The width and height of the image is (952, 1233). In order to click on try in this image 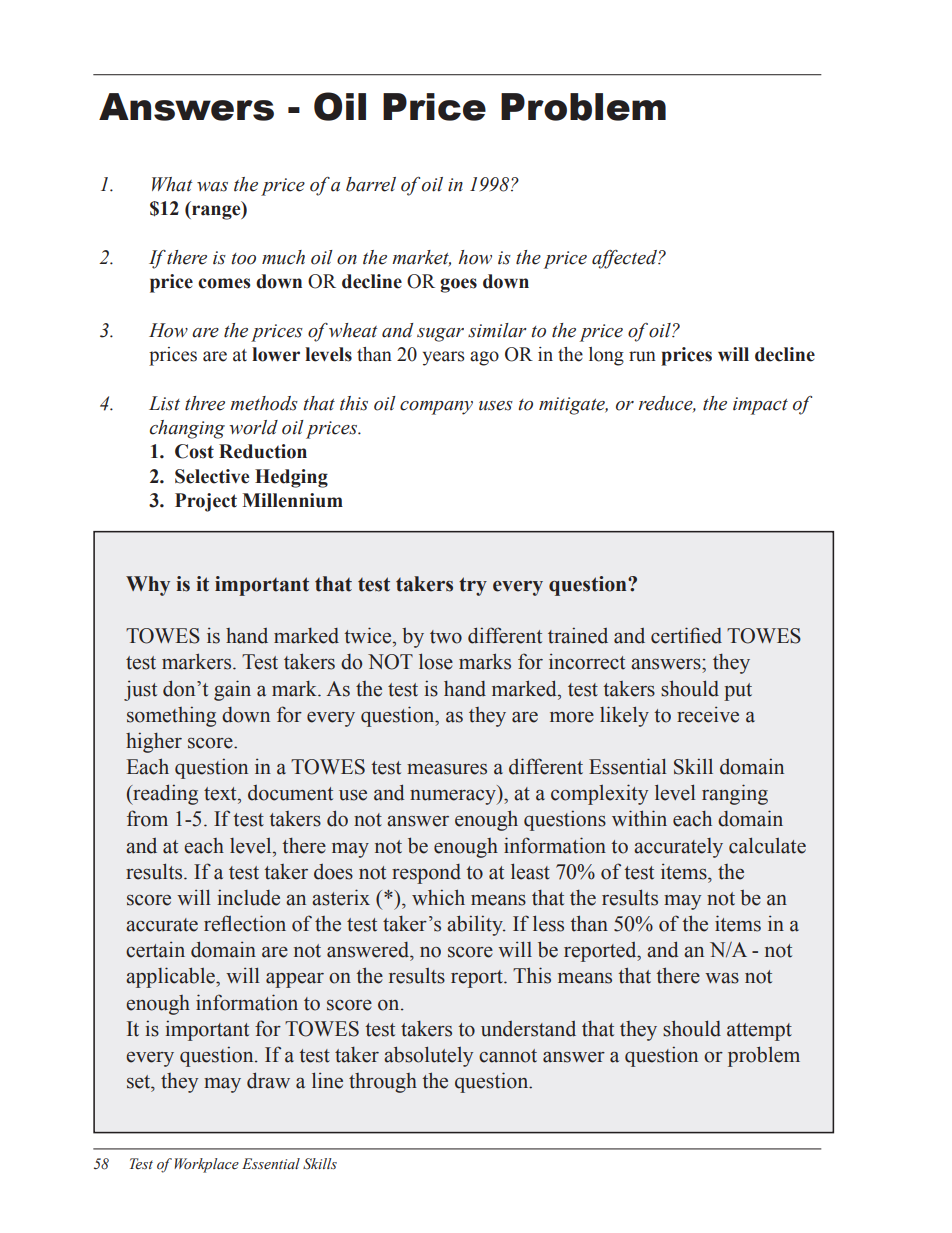, I will do `click(473, 586)`.
